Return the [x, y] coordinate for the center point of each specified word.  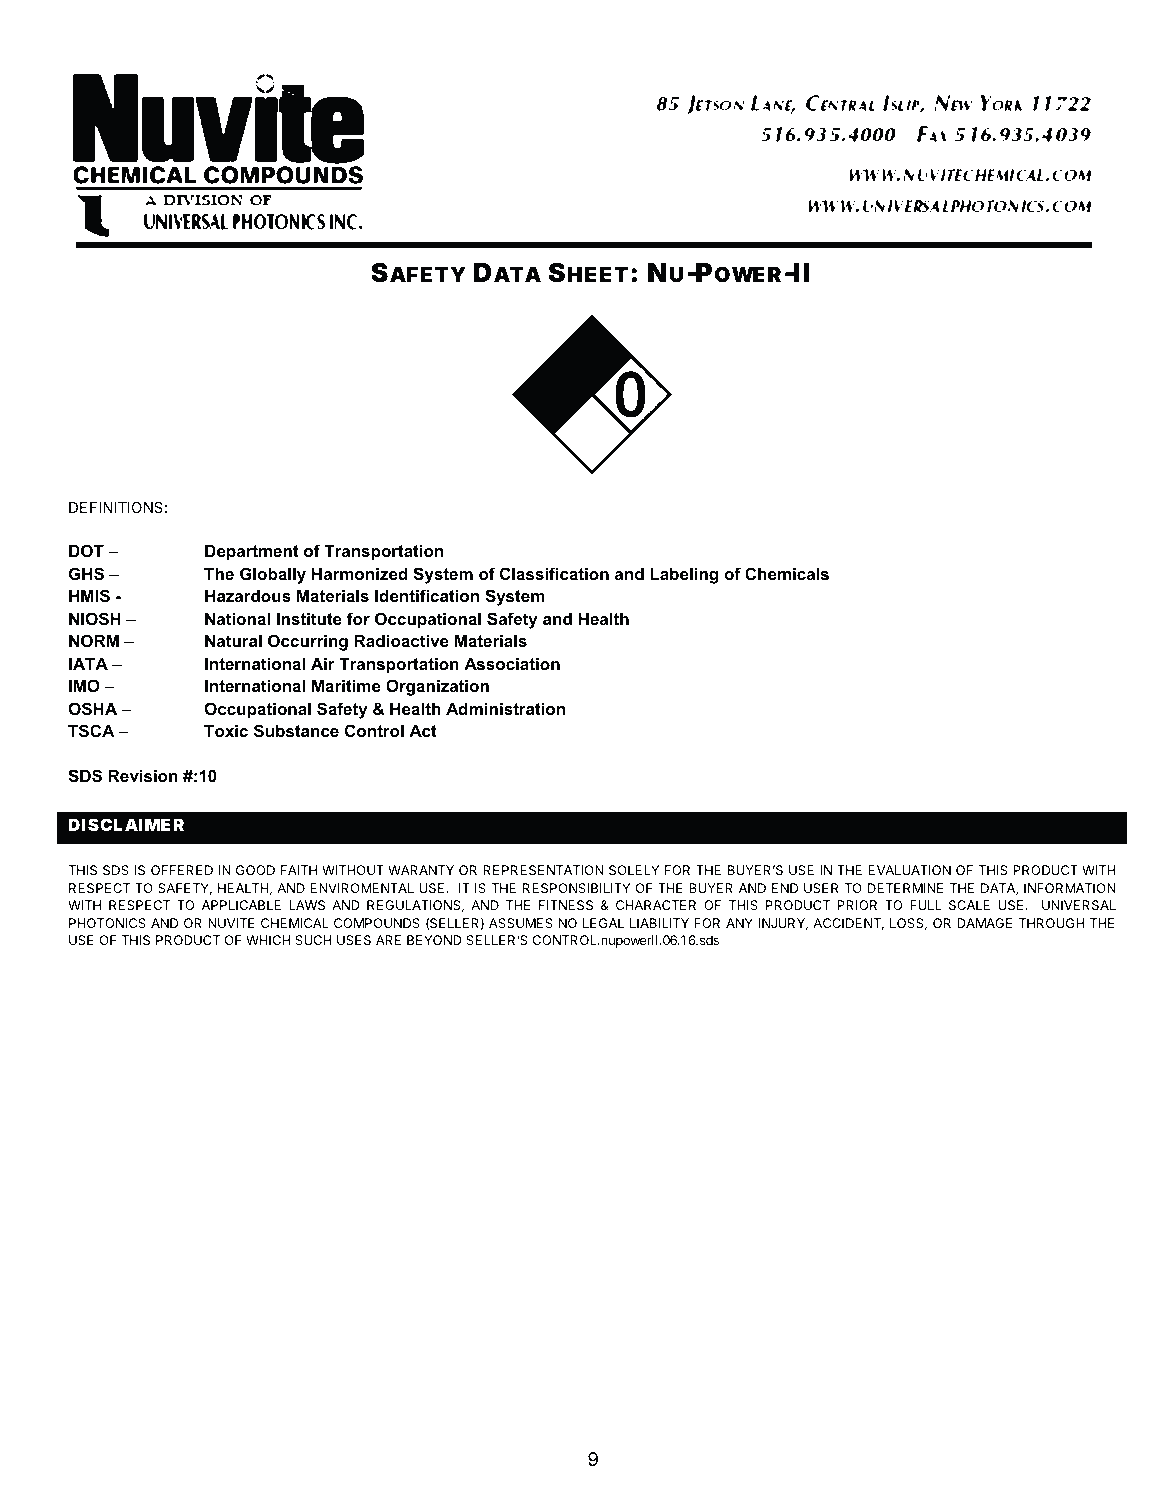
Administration [505, 709]
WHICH [268, 940]
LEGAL [603, 923]
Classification [554, 573]
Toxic [226, 731]
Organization [437, 687]
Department [252, 553]
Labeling [684, 576]
